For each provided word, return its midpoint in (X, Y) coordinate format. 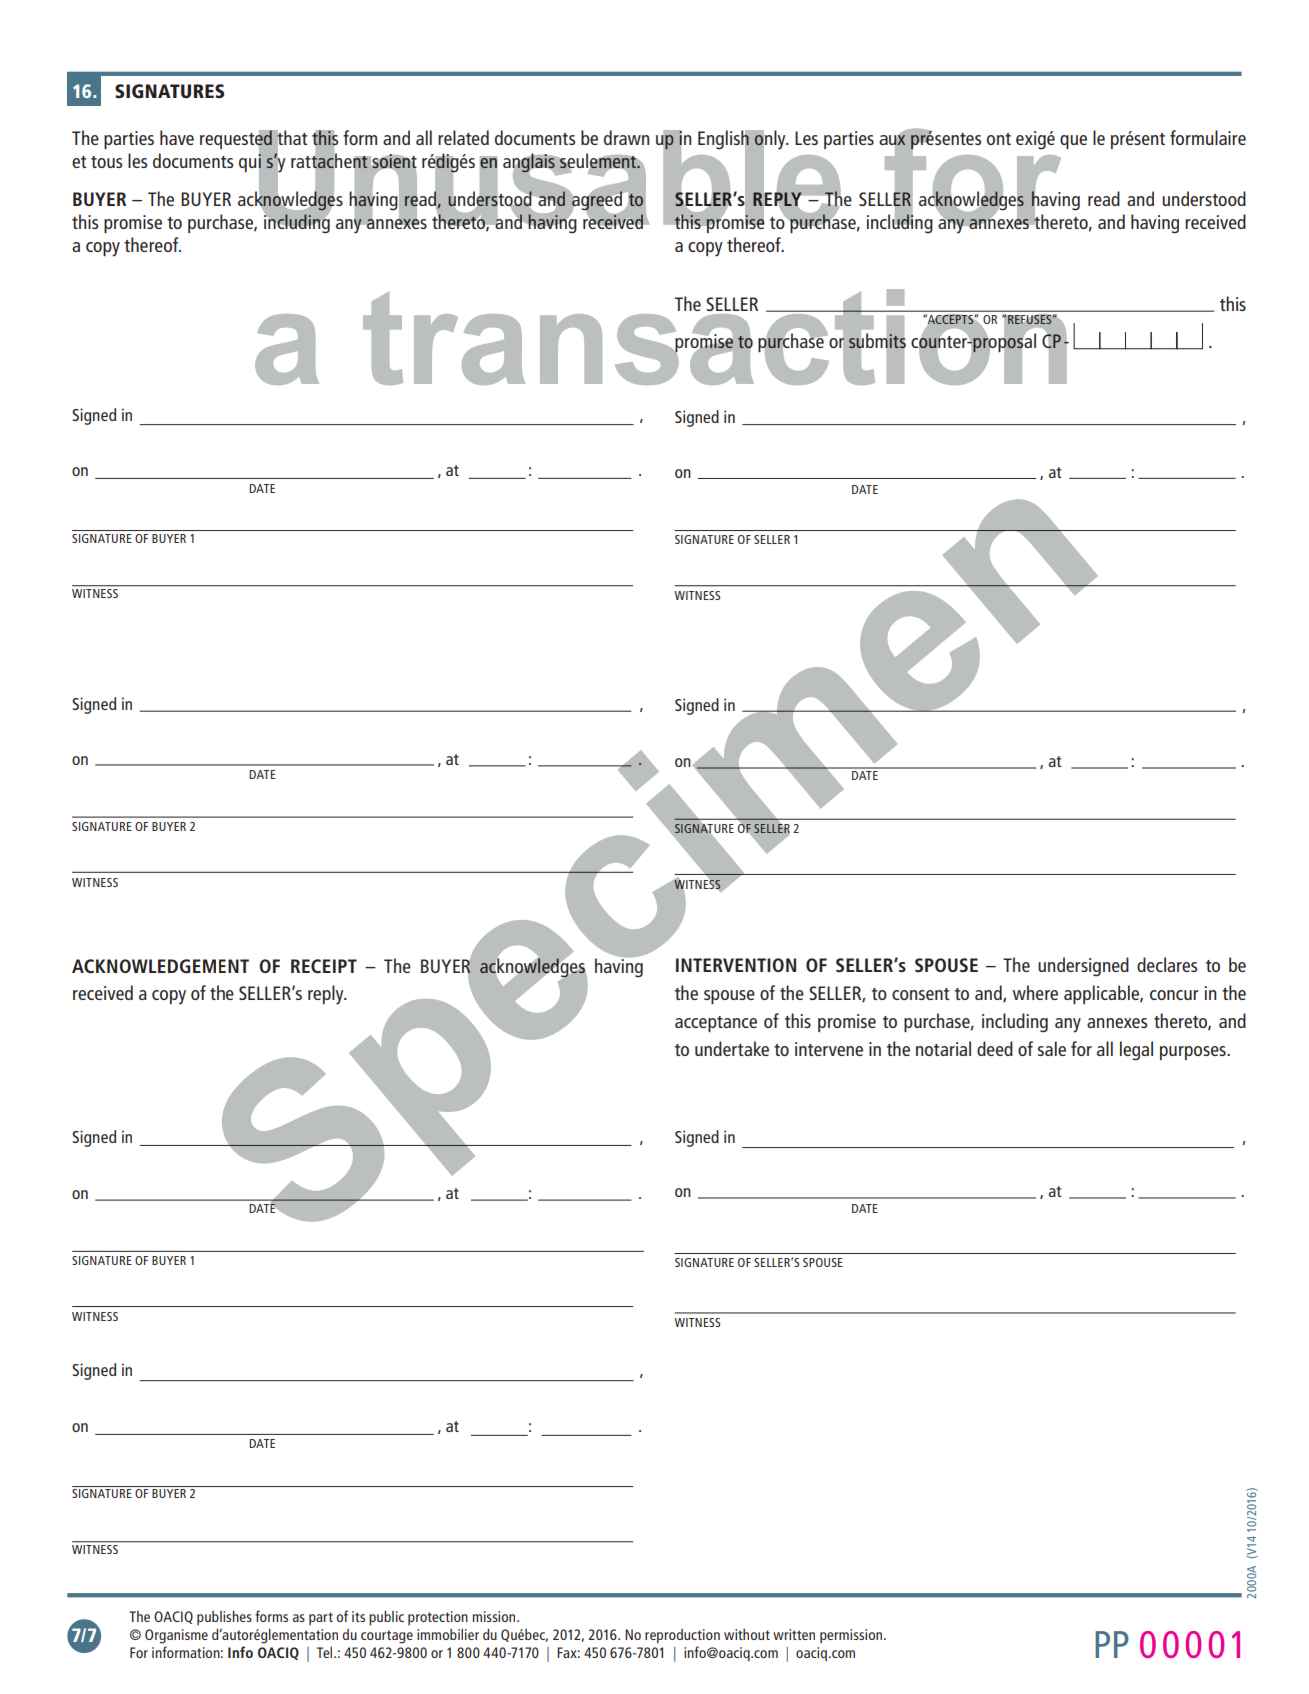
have (177, 137)
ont (999, 139)
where (1035, 992)
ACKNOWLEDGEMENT (160, 966)
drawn (627, 137)
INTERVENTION (736, 965)
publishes (224, 1617)
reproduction (682, 1636)
